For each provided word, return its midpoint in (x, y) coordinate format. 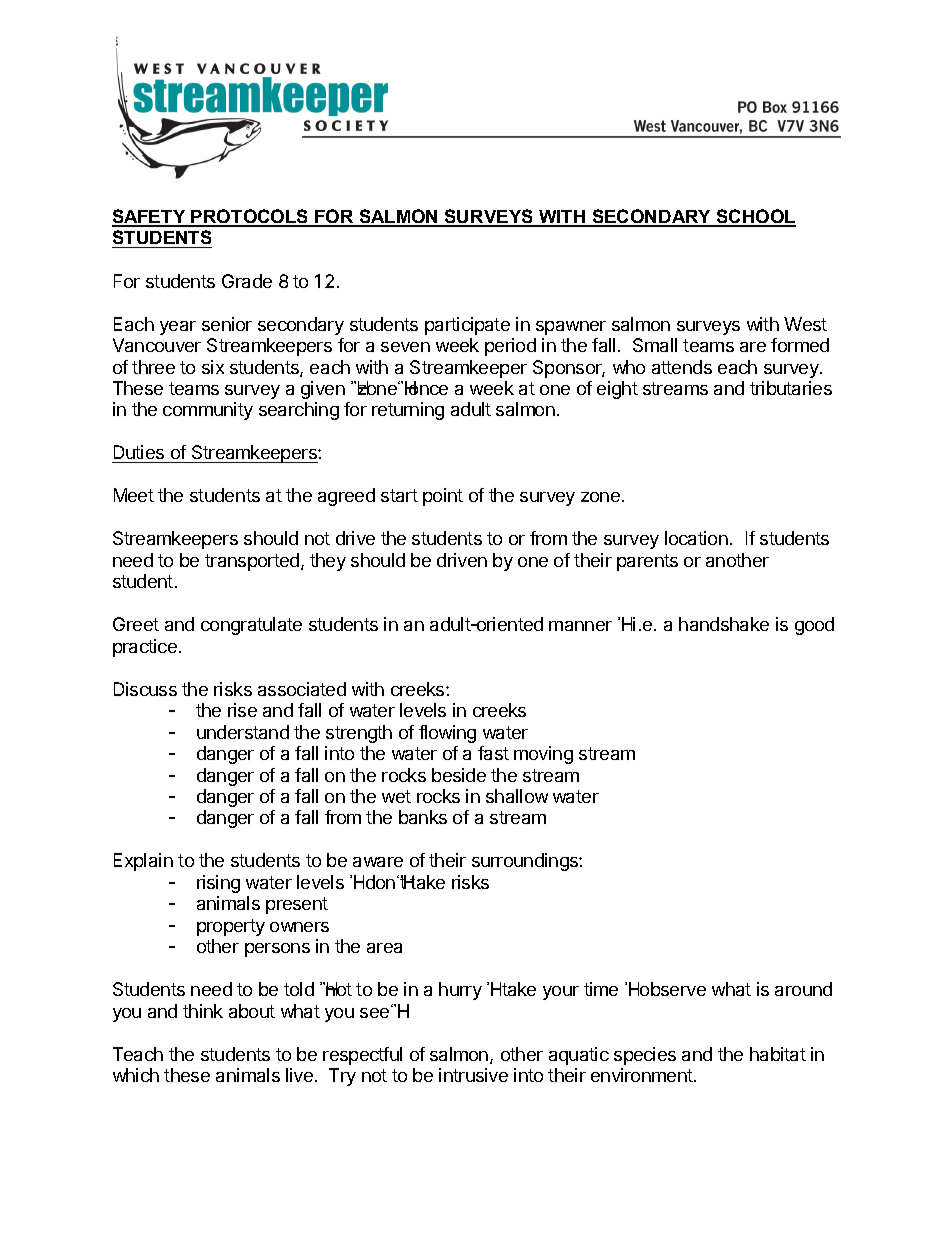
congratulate (251, 626)
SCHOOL (755, 217)
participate (467, 326)
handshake (724, 624)
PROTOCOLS (250, 217)
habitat (778, 1054)
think (203, 1011)
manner (580, 626)
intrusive (473, 1075)
